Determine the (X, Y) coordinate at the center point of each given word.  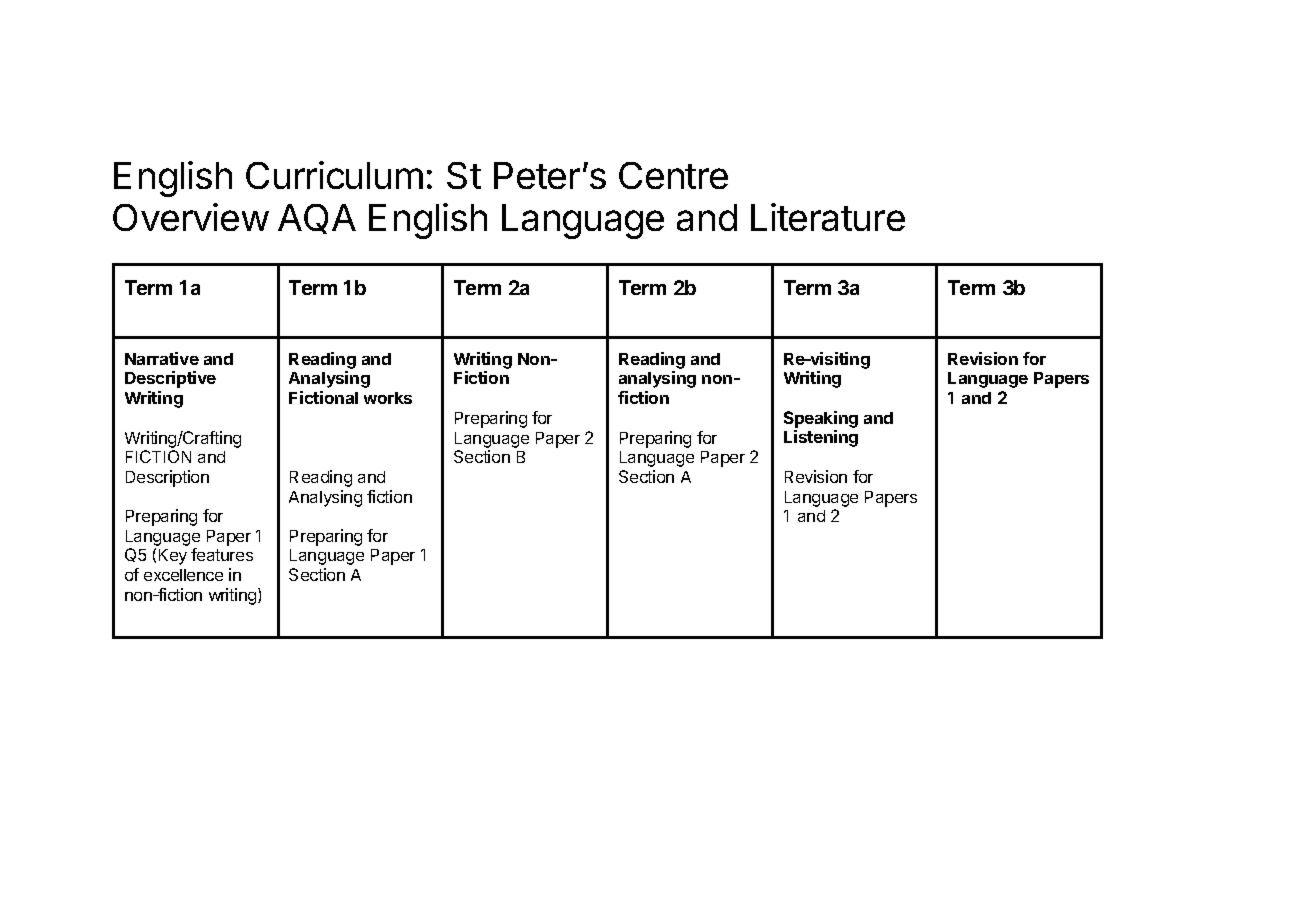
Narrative (162, 358)
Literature (828, 217)
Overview (191, 217)
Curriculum (334, 175)
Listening (821, 438)
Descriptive (170, 379)
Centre (673, 175)
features (222, 554)
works (388, 398)
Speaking (821, 419)
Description (167, 478)
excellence (183, 575)
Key (173, 557)
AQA (317, 219)
